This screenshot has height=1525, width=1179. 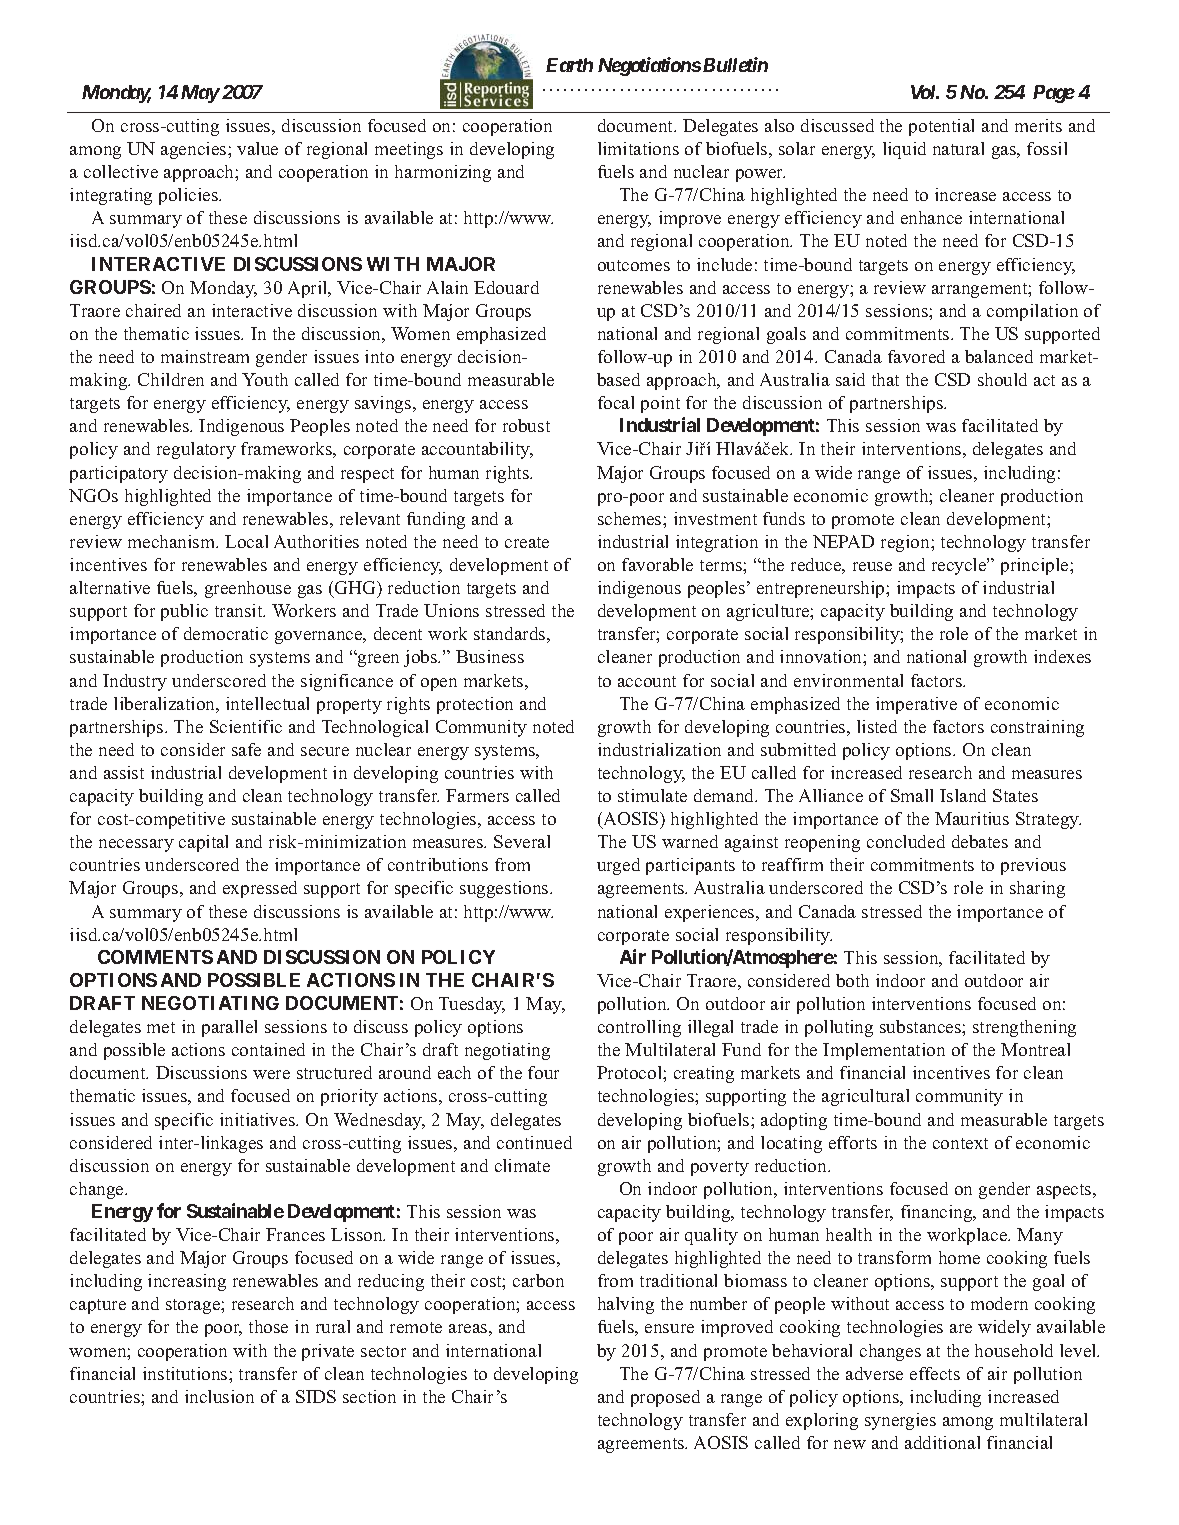 I want to click on Local, so click(x=246, y=541).
